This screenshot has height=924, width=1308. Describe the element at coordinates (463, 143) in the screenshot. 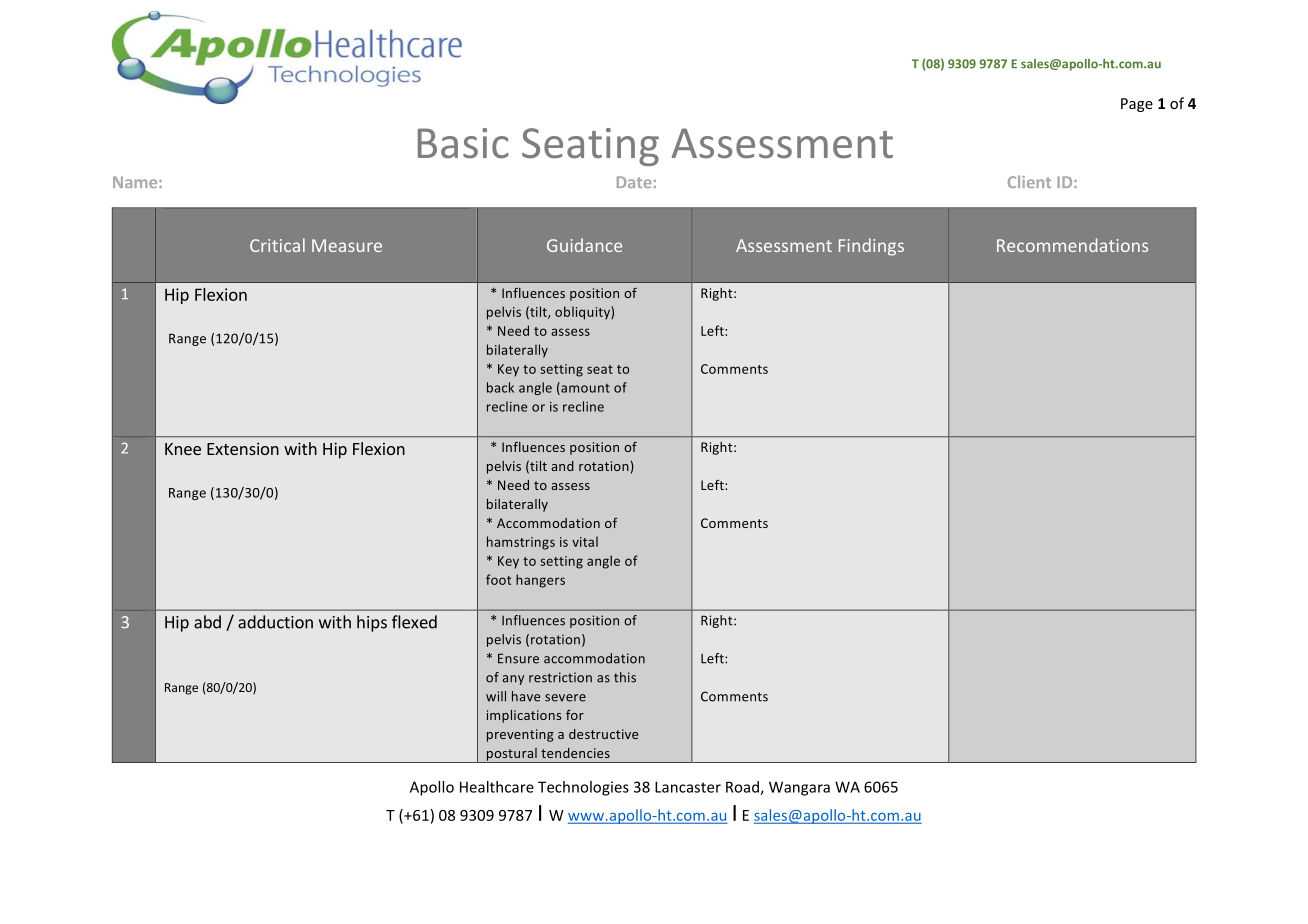

I see `Basic` at that location.
